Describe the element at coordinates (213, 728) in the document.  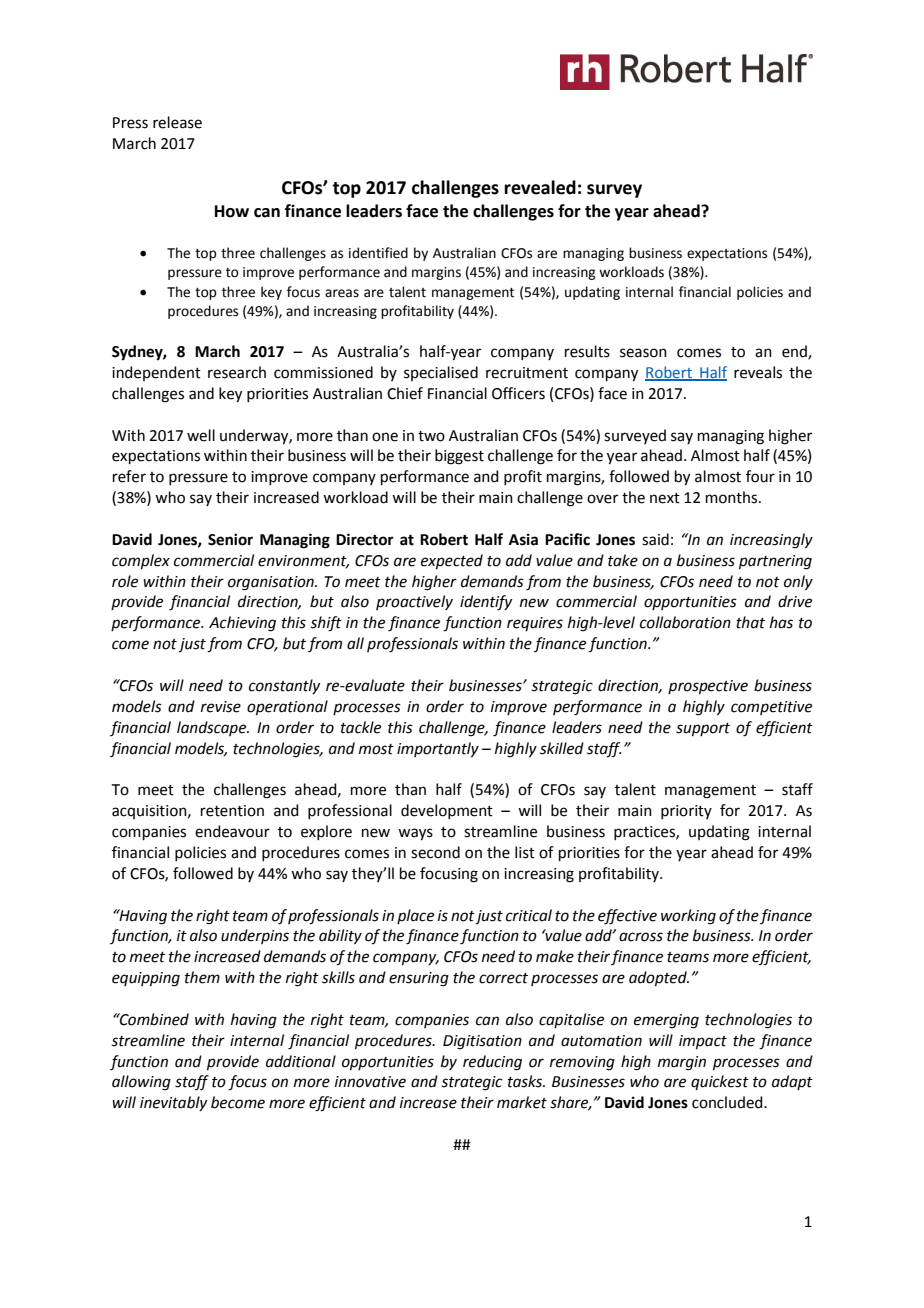
I see `landscape` at that location.
